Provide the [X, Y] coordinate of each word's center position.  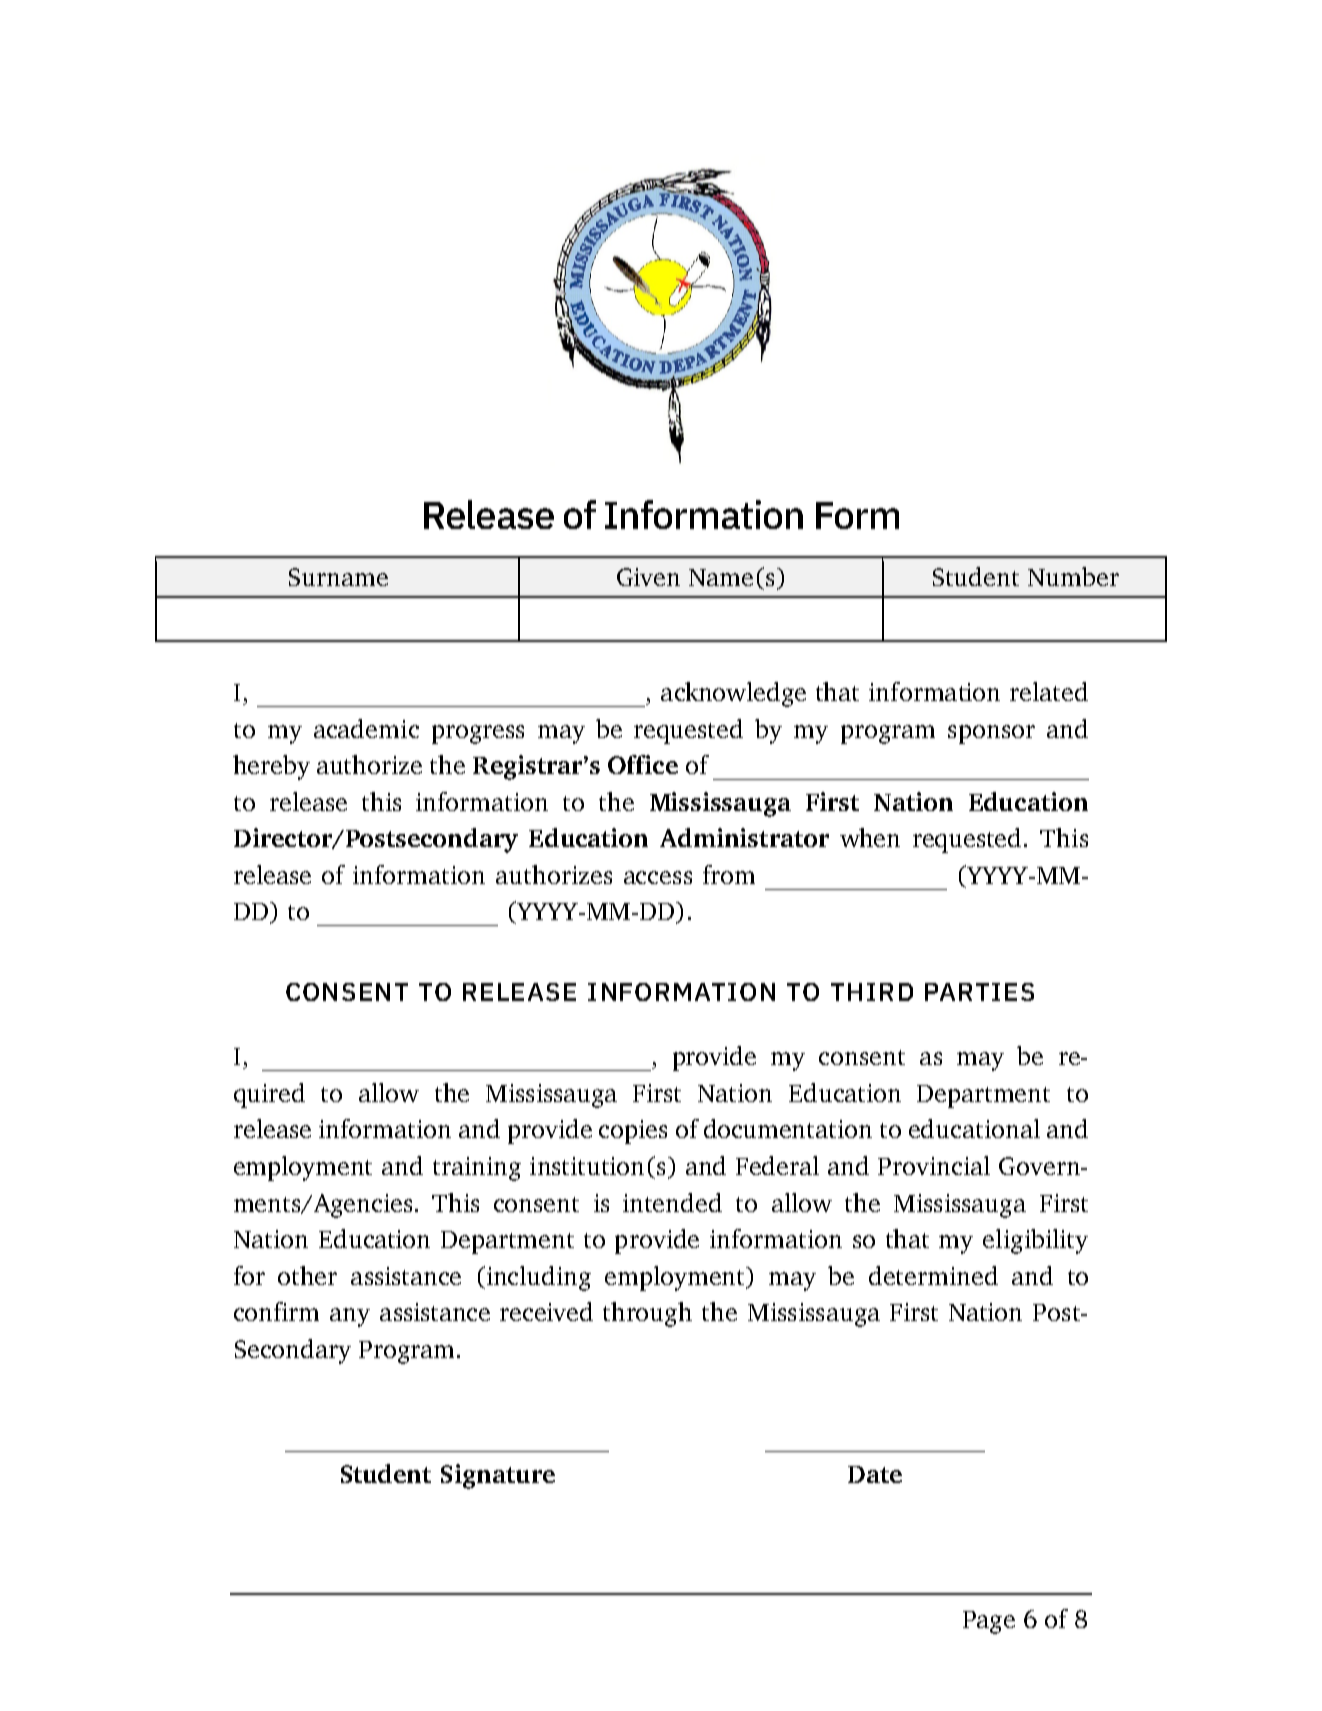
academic [366, 728]
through [647, 1314]
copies [633, 1132]
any [350, 1317]
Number [1073, 576]
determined [933, 1275]
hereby [271, 767]
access [658, 877]
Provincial [934, 1165]
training [477, 1169]
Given [648, 577]
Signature [498, 1476]
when [870, 837]
